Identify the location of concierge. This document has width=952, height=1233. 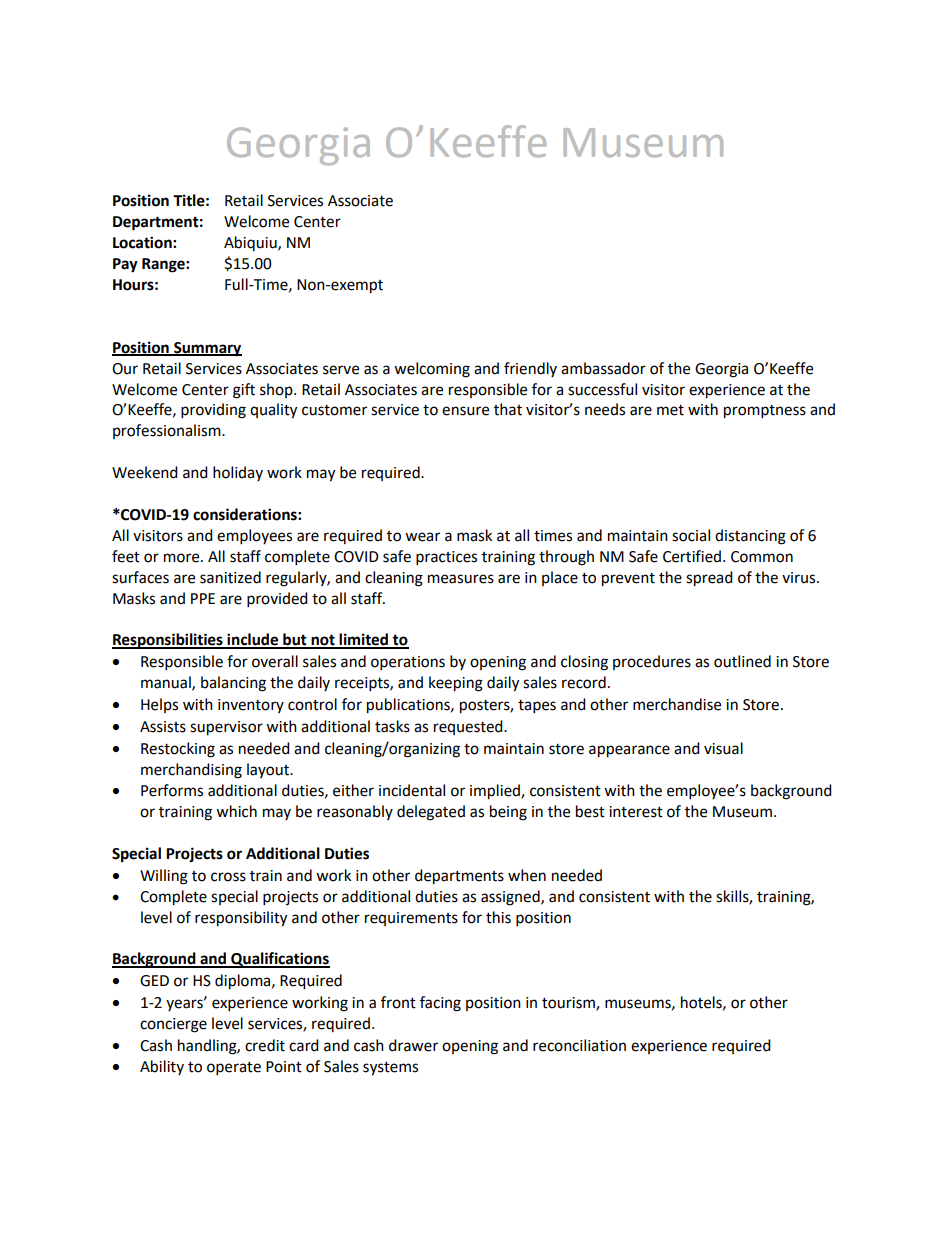
(173, 1025).
